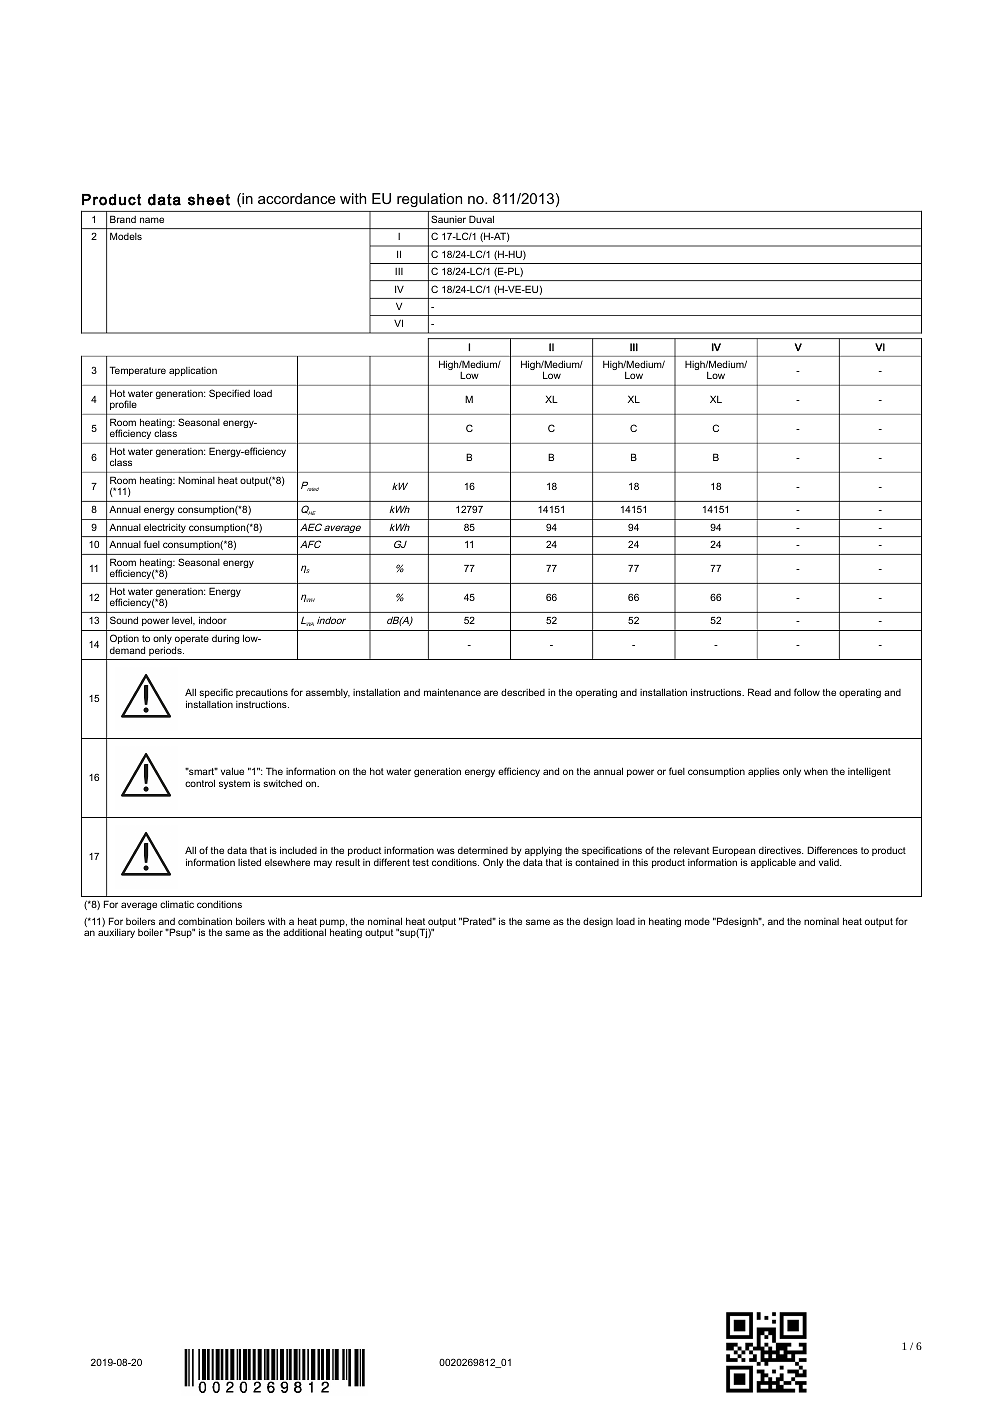 Image resolution: width=1003 pixels, height=1418 pixels. What do you see at coordinates (297, 198) in the screenshot?
I see `accordance` at bounding box center [297, 198].
